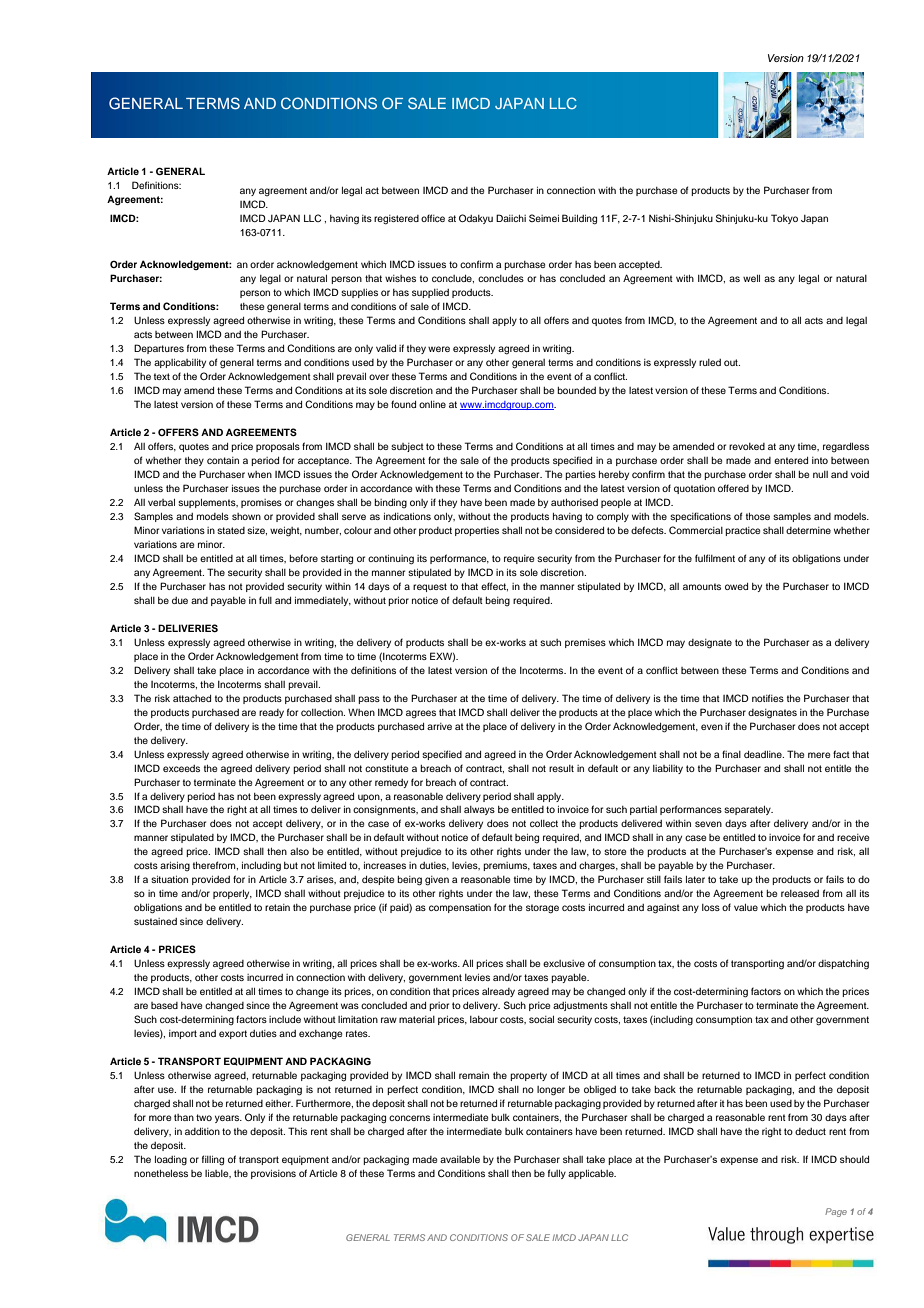  Describe the element at coordinates (439, 726) in the screenshot. I see `arrive` at that location.
